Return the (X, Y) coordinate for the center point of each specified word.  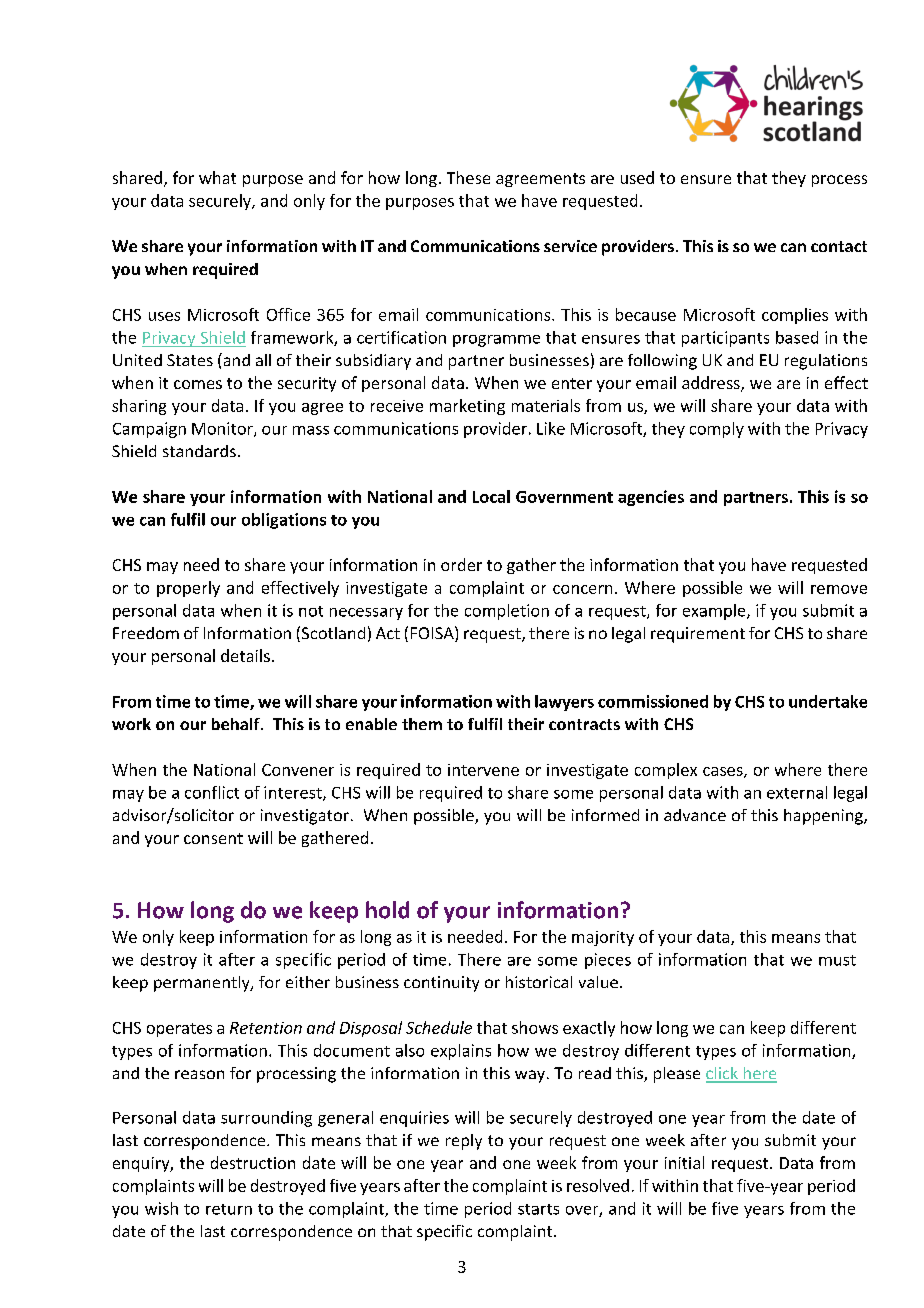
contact (839, 246)
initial (684, 1162)
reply (464, 1142)
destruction (253, 1162)
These (468, 177)
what (217, 177)
